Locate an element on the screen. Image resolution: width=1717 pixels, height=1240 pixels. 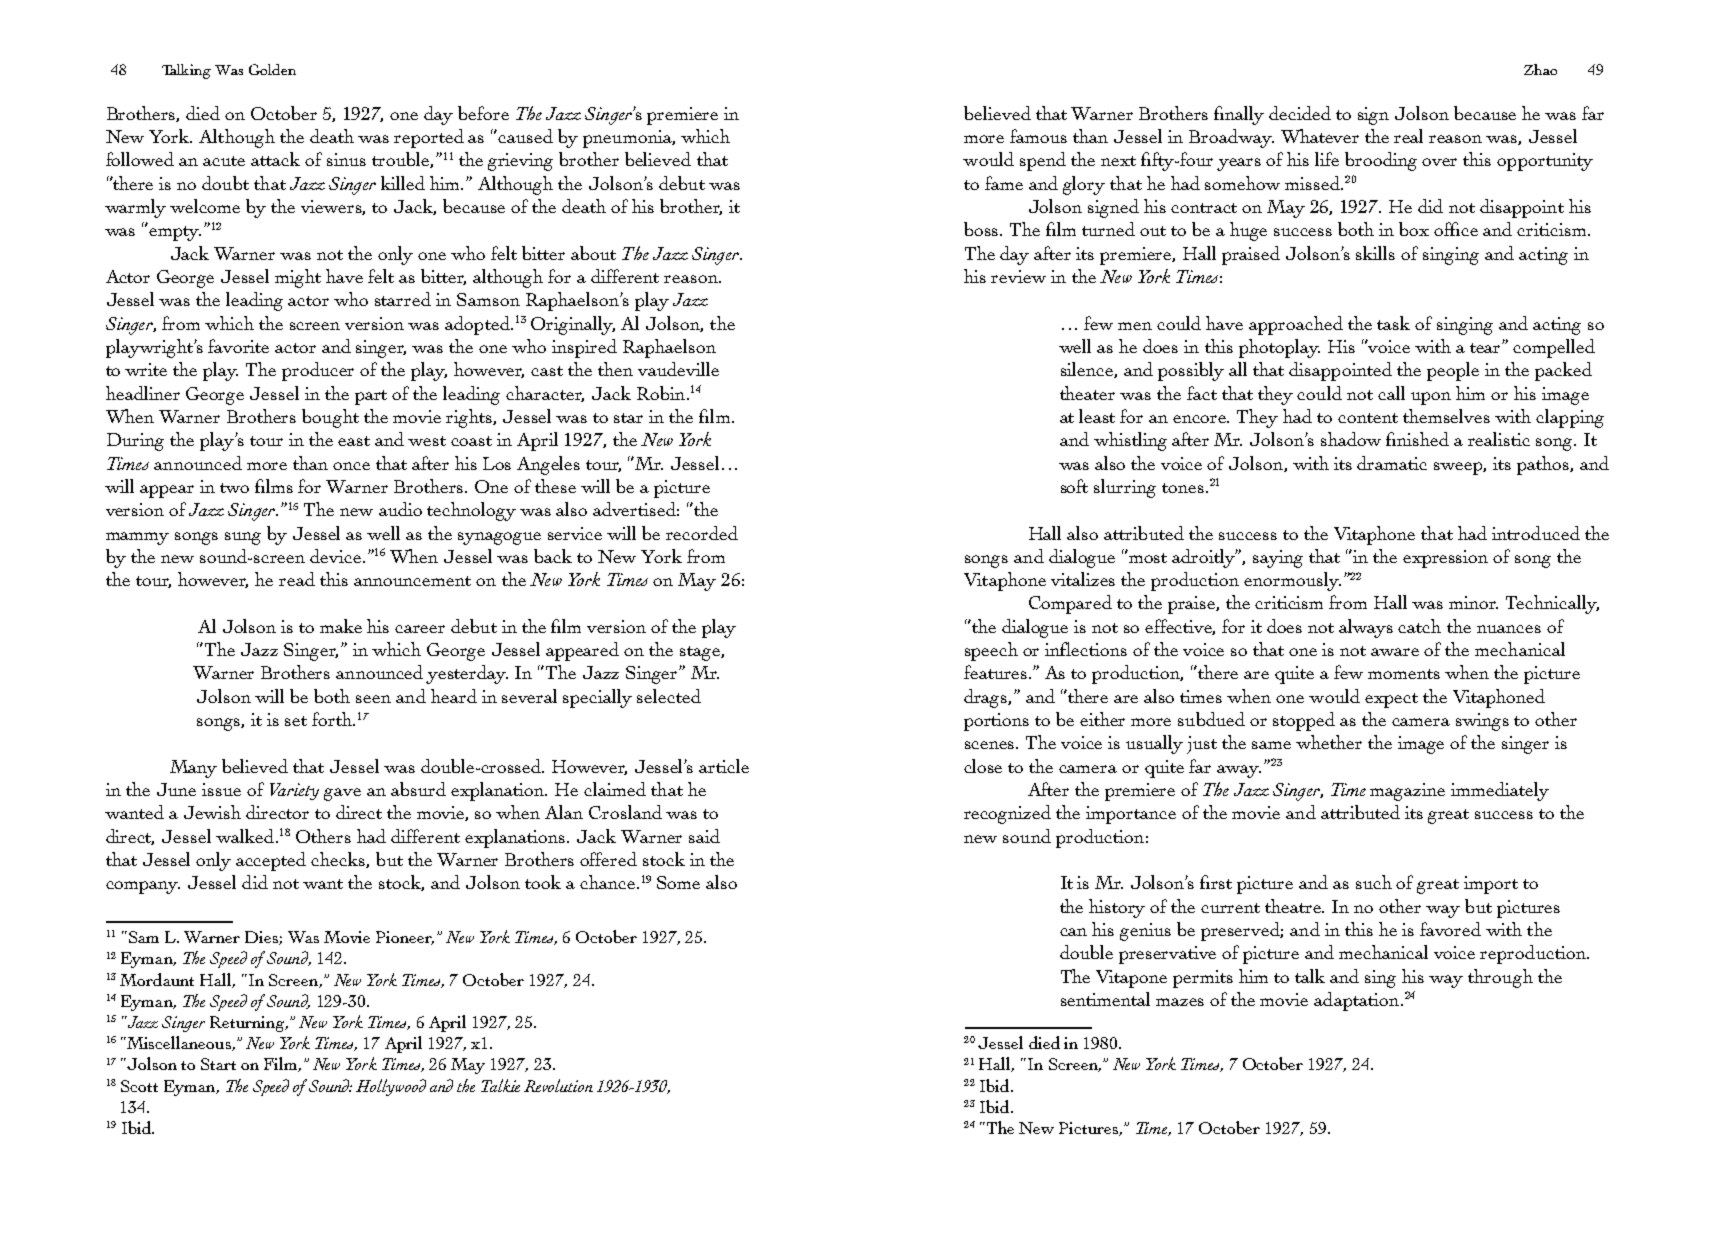
Returning is located at coordinates (248, 1024).
